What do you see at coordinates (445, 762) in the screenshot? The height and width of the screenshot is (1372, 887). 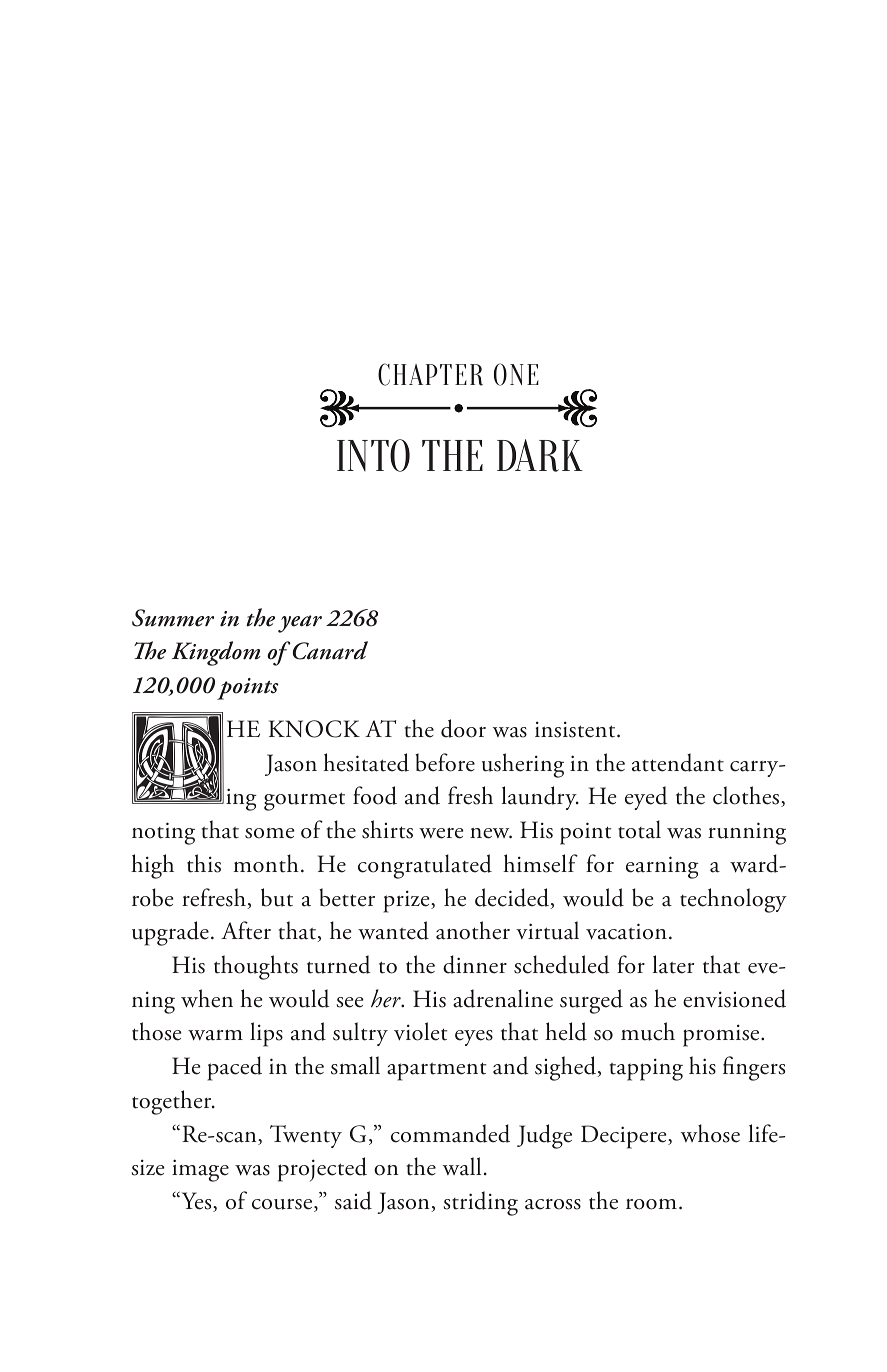 I see `before` at bounding box center [445, 762].
